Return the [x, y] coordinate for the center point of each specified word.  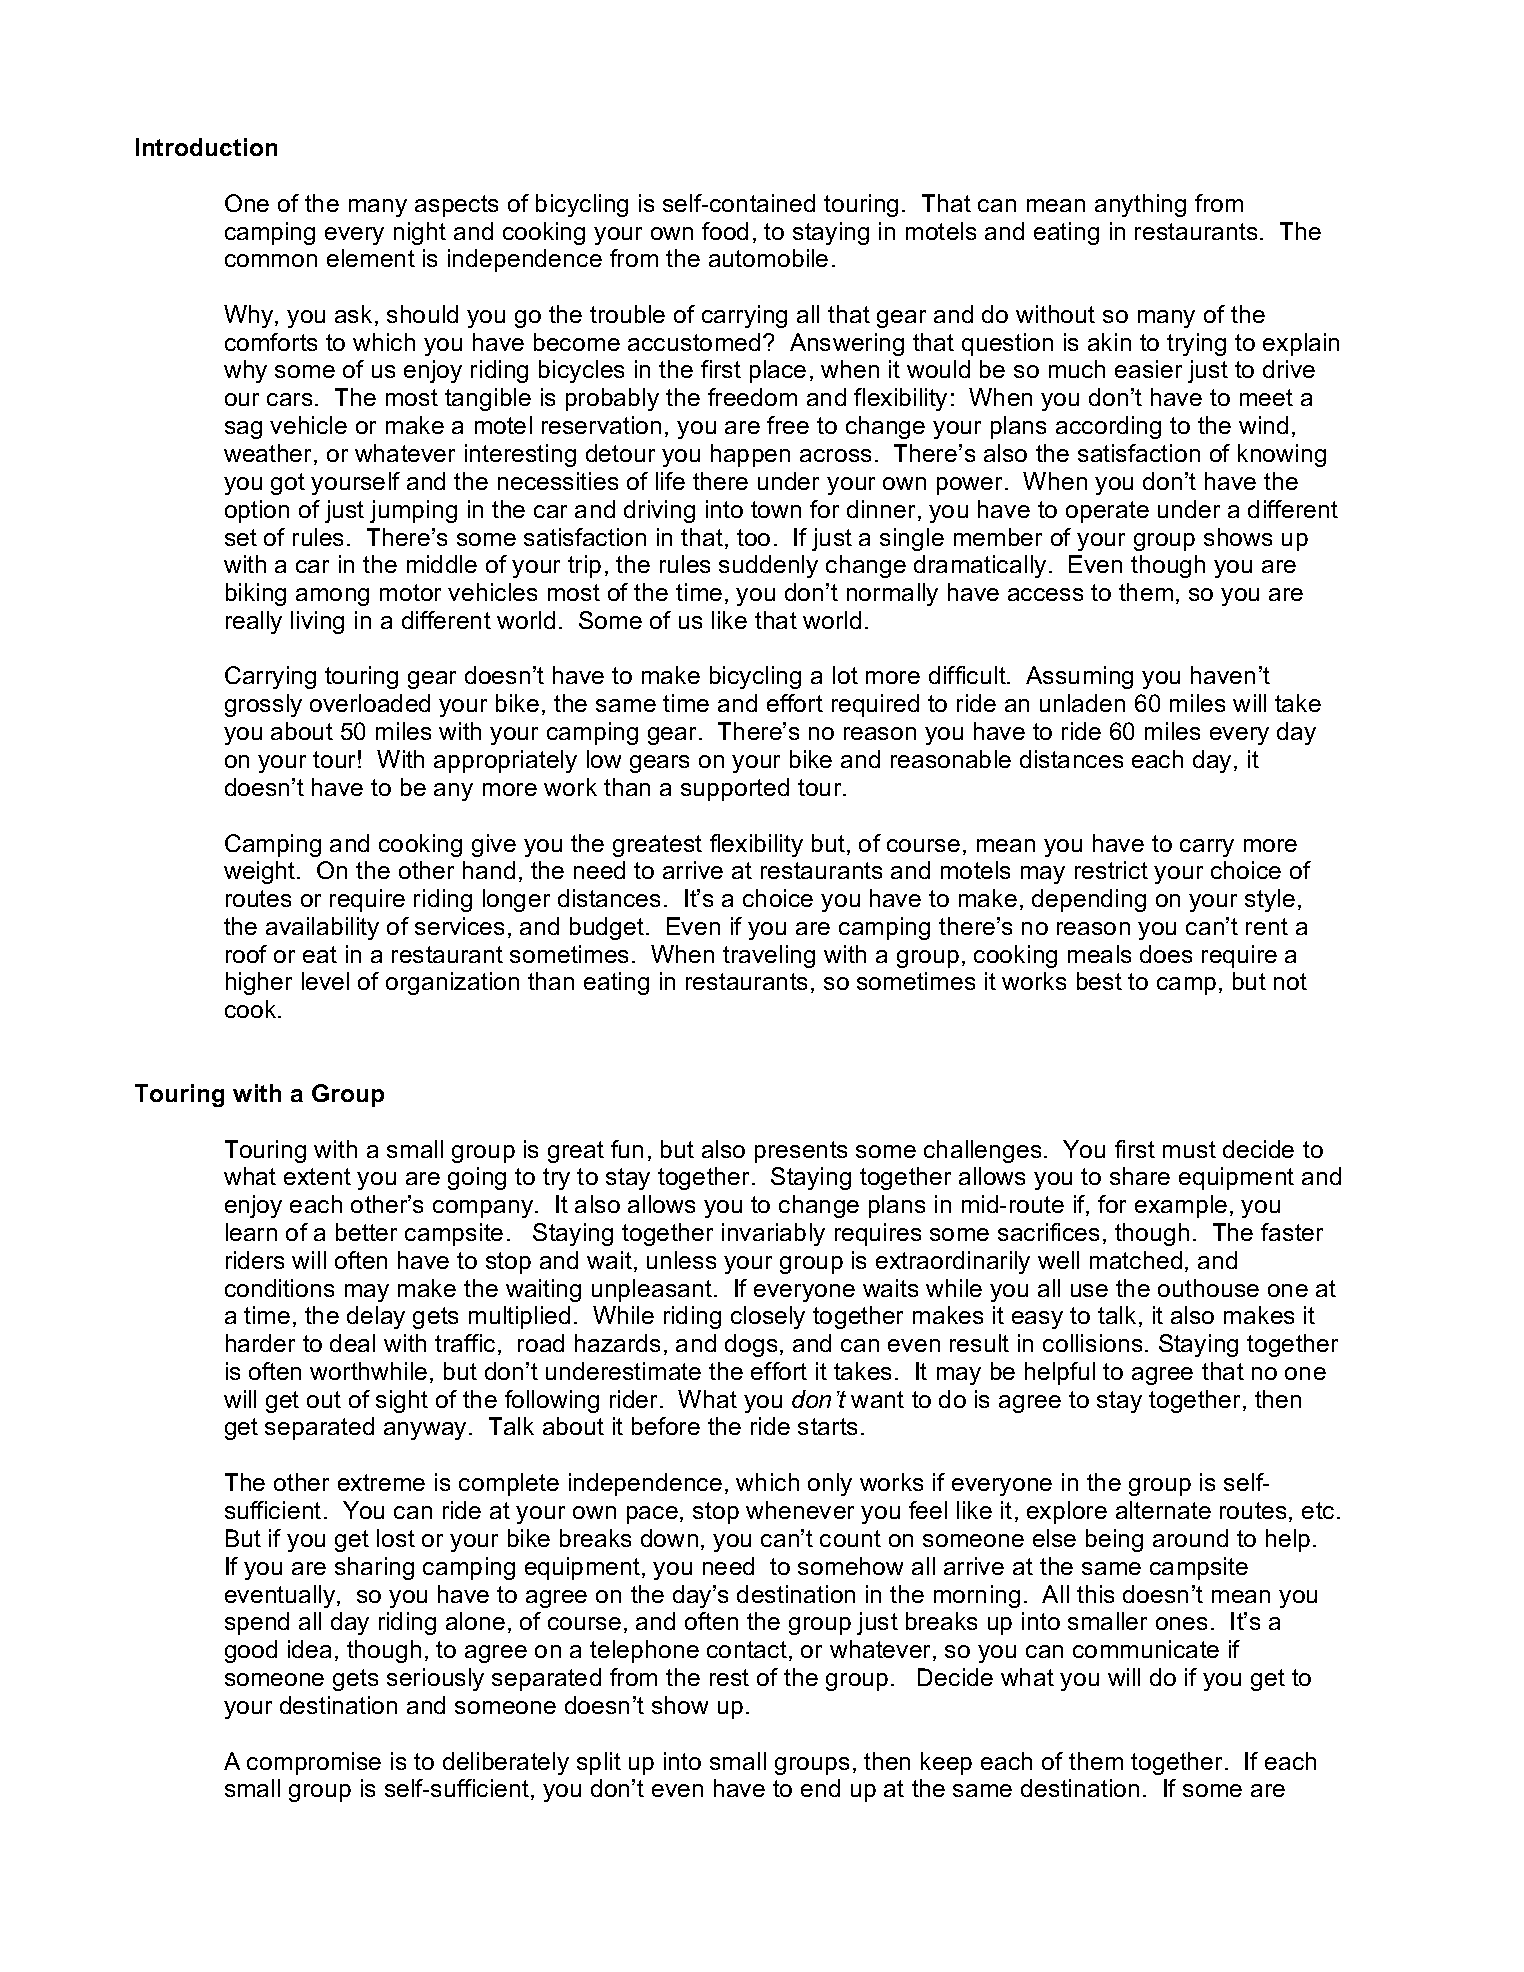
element [371, 258]
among [332, 597]
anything [1140, 205]
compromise [314, 1763]
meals [1099, 954]
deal [352, 1343]
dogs [751, 1345]
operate [1107, 512]
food [725, 231]
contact [748, 1651]
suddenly [768, 566]
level [325, 981]
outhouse [1208, 1288]
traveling [769, 956]
